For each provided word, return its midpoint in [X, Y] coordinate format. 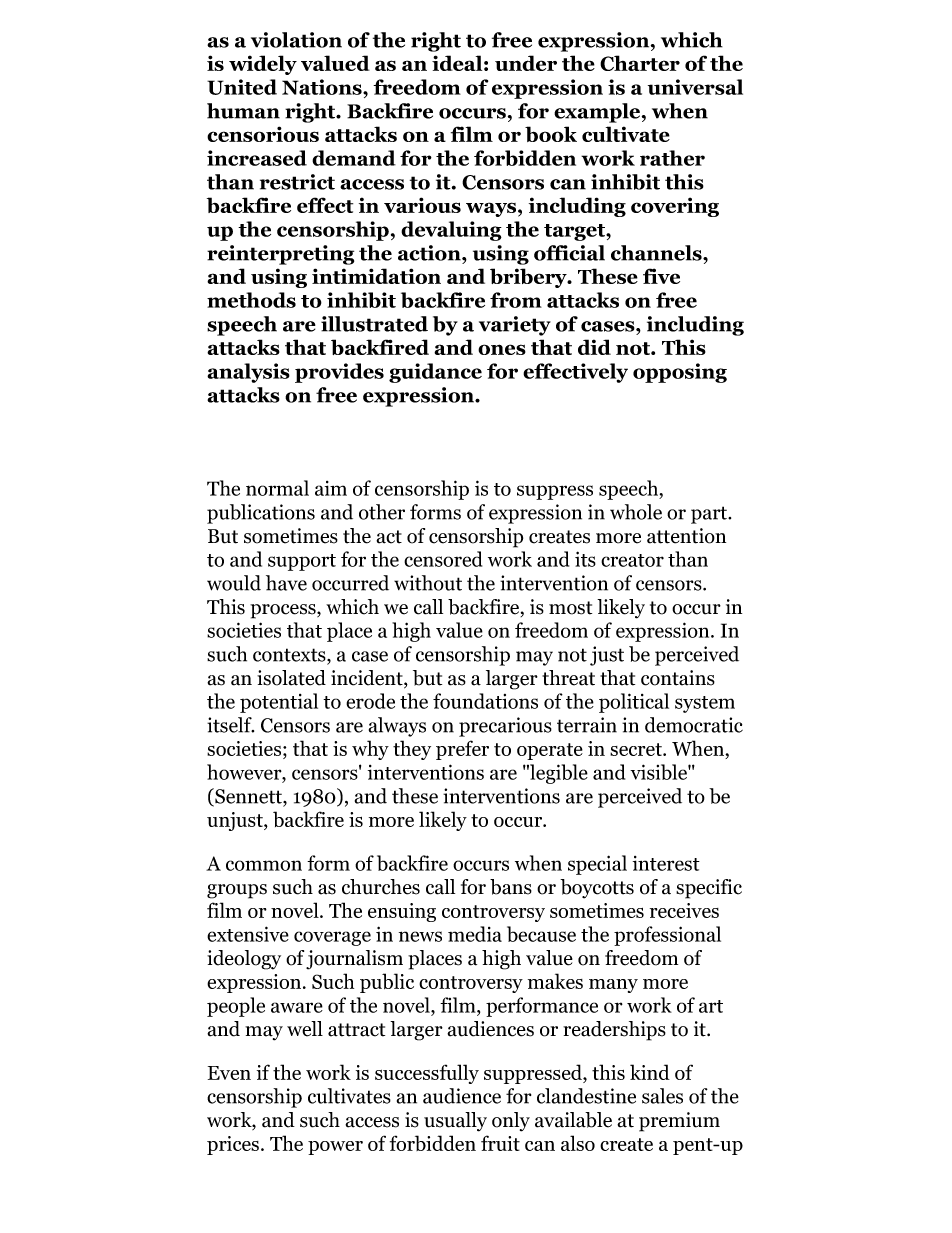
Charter [640, 63]
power [335, 1148]
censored [443, 559]
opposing [680, 373]
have [286, 583]
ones [502, 349]
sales [662, 1096]
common [264, 865]
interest [666, 863]
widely [263, 65]
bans [511, 887]
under [526, 63]
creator [632, 560]
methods [251, 300]
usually [455, 1122]
